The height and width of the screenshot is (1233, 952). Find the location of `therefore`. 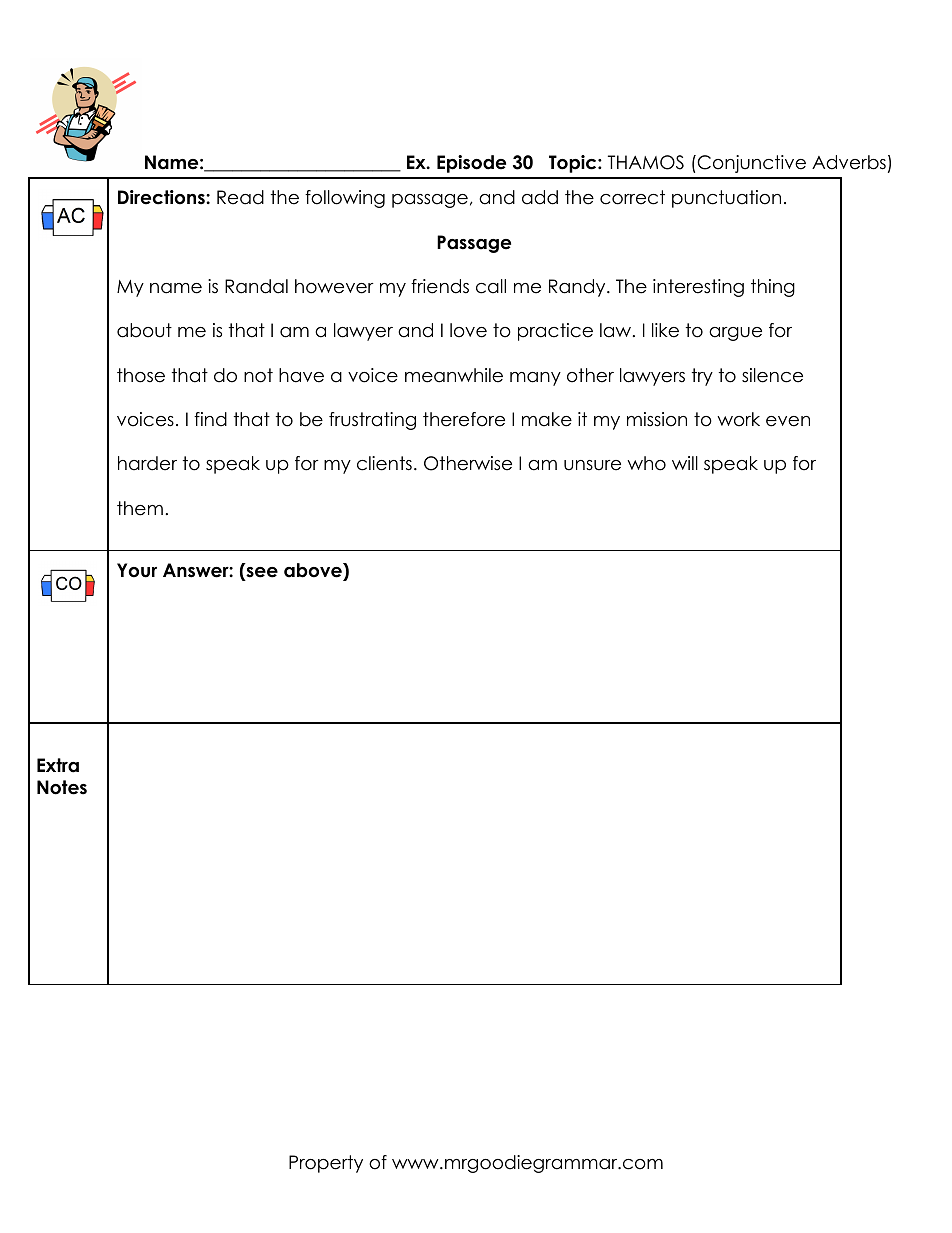

therefore is located at coordinates (464, 419).
